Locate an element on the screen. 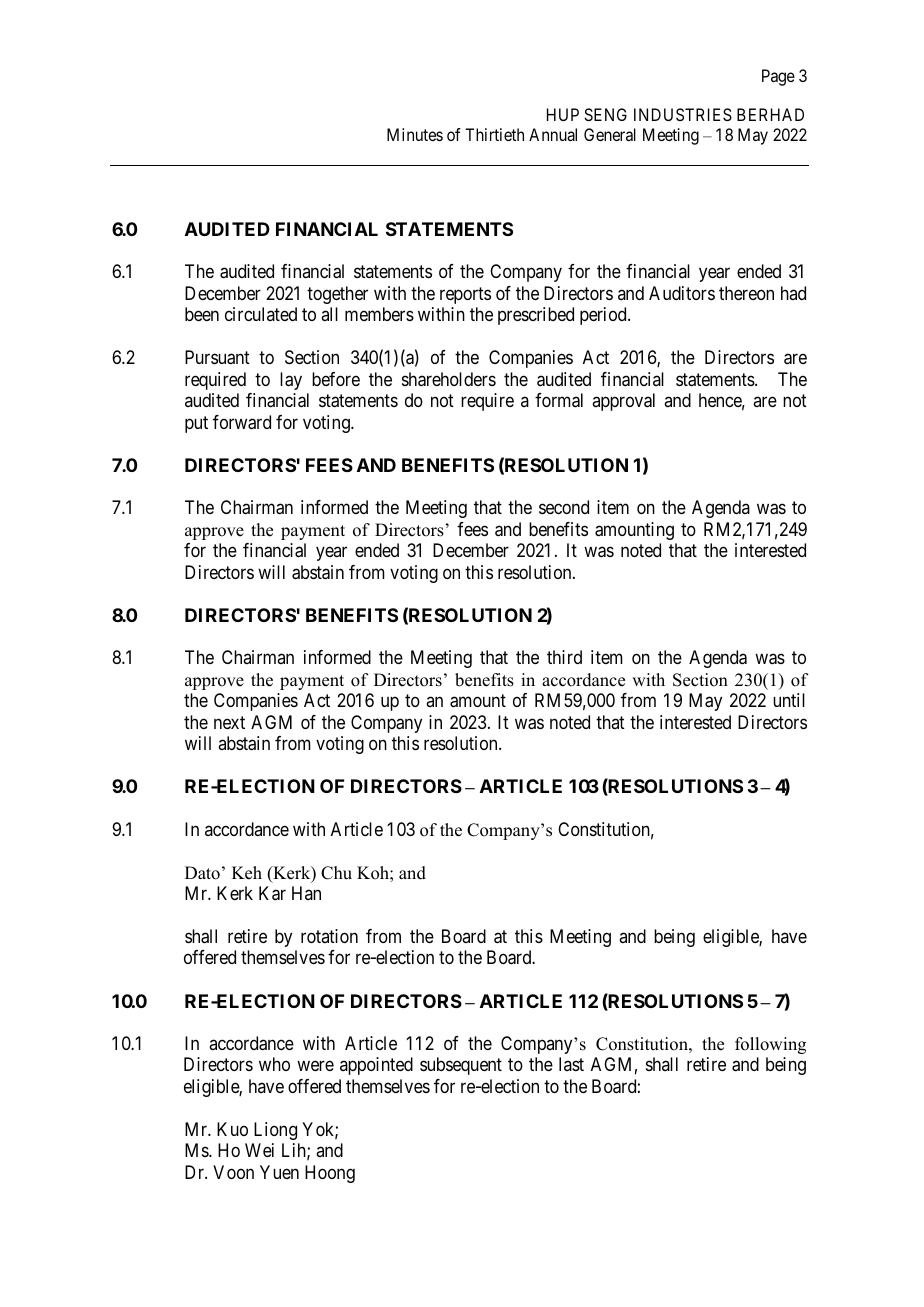 This screenshot has width=924, height=1307. Minutes is located at coordinates (415, 134).
